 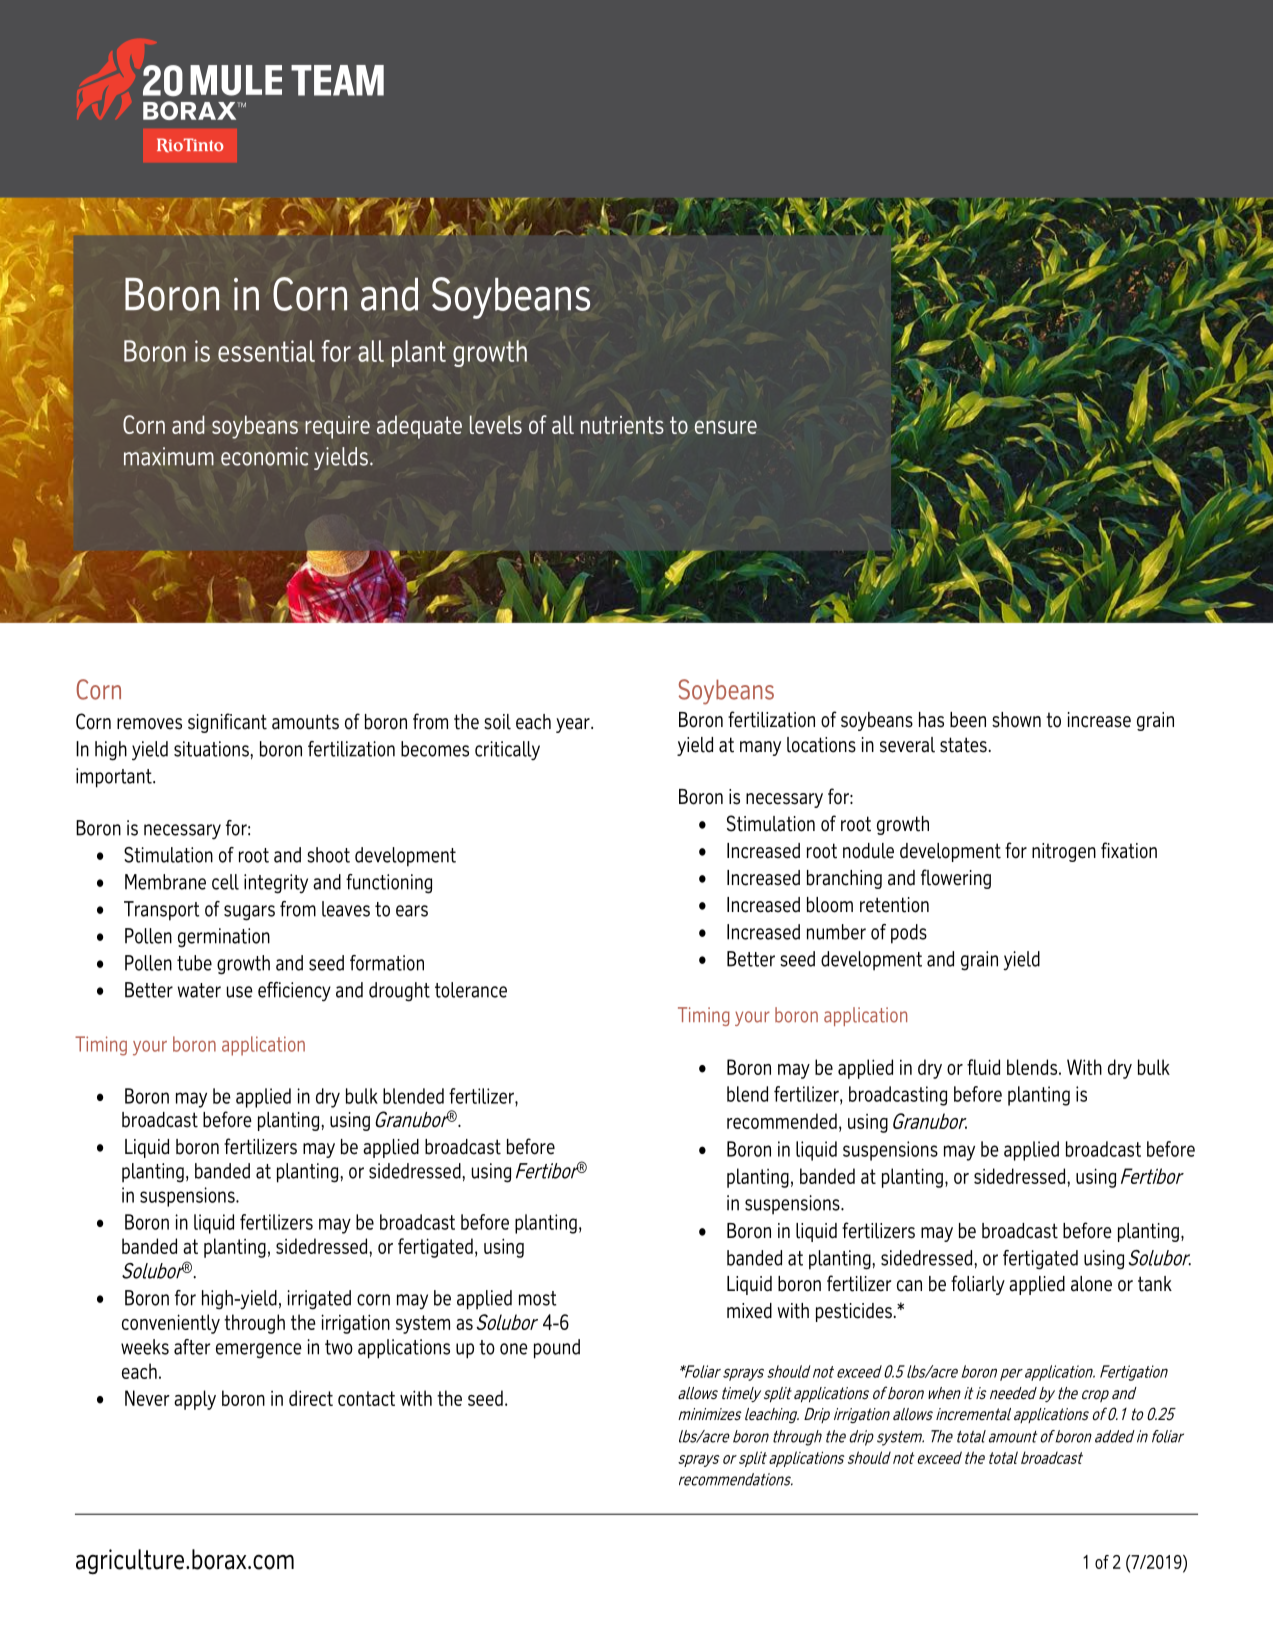 What do you see at coordinates (830, 905) in the screenshot?
I see `bloom` at bounding box center [830, 905].
